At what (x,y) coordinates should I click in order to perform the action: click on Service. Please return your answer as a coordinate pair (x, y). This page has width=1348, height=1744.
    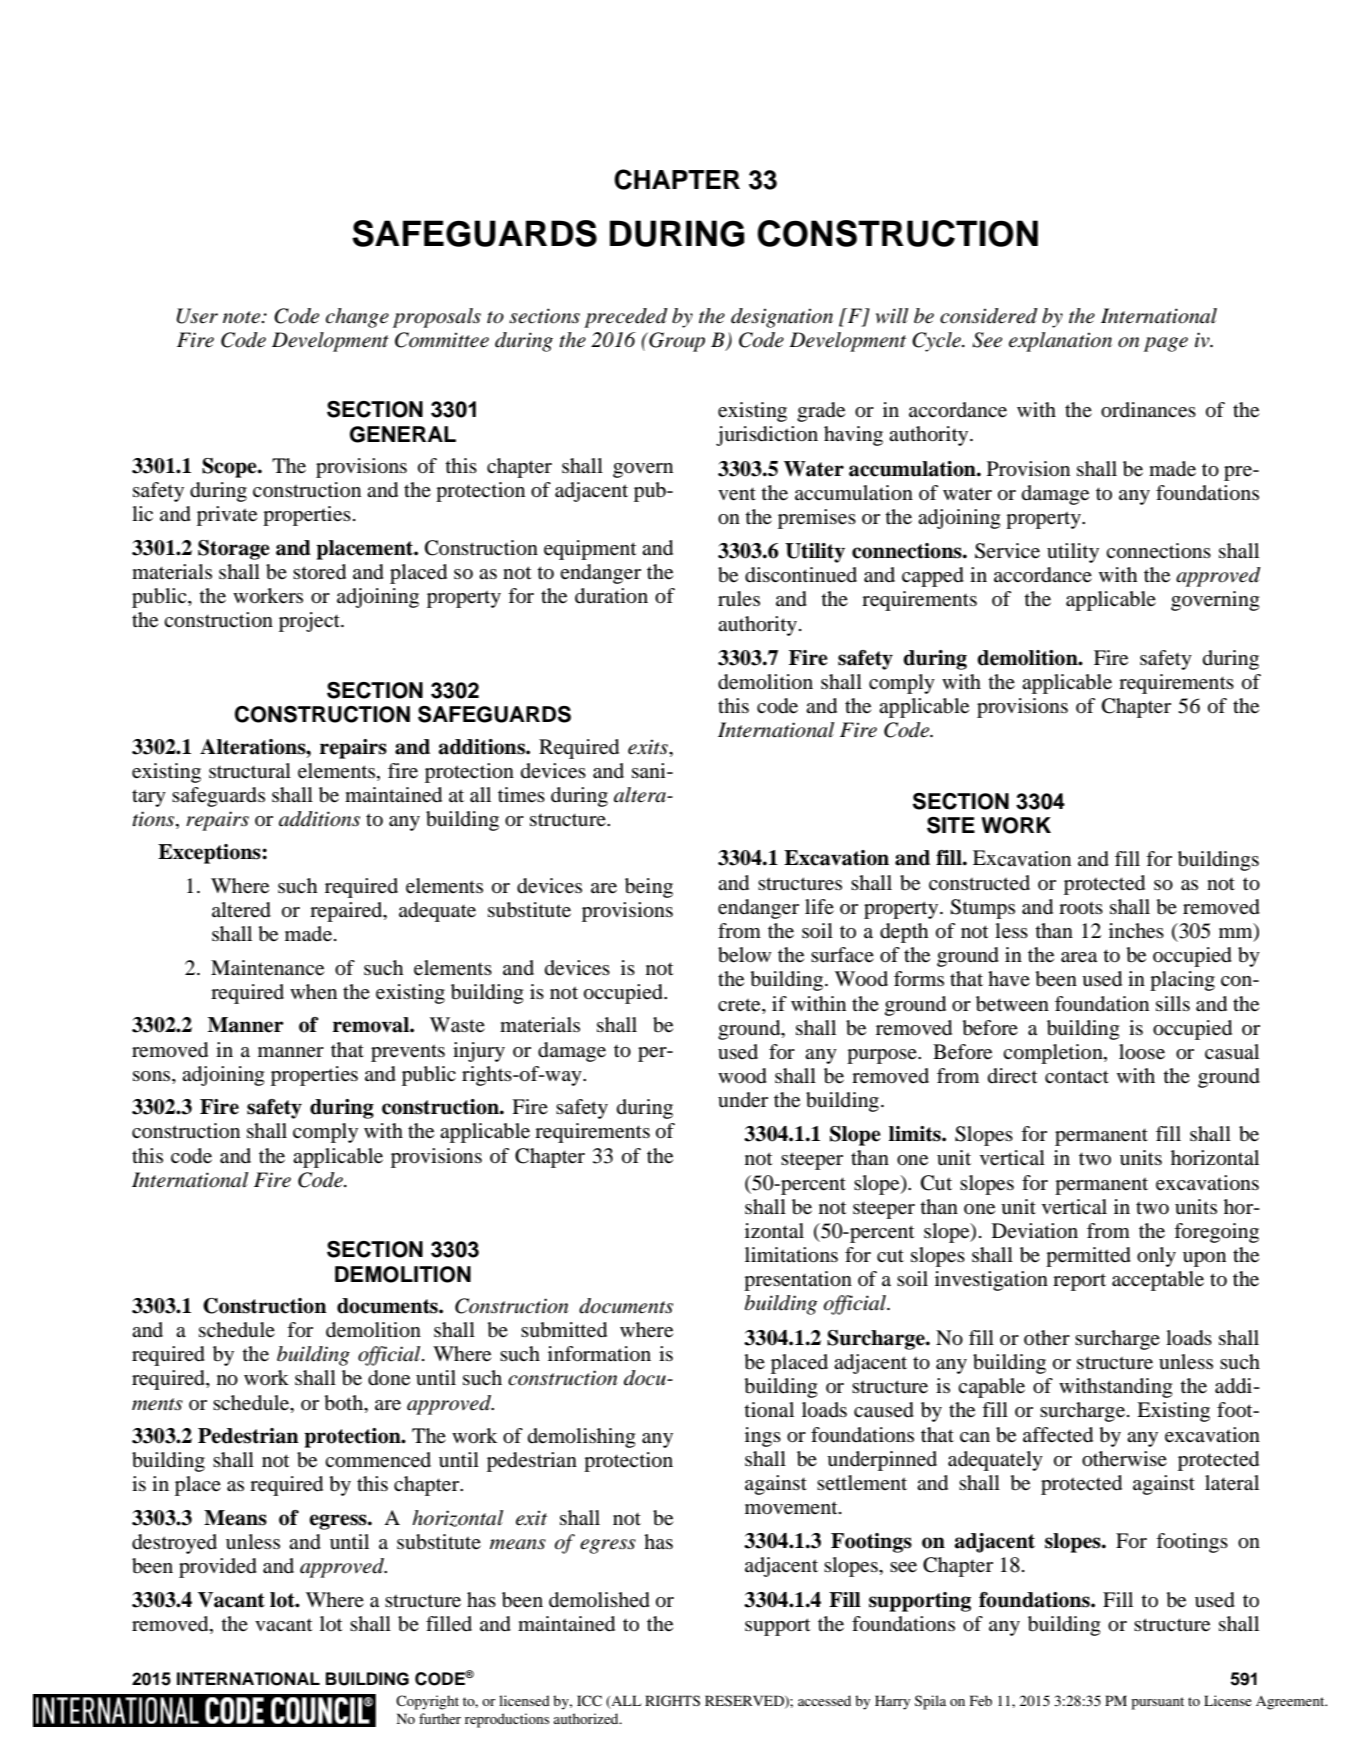
    Looking at the image, I should click on (1007, 551).
